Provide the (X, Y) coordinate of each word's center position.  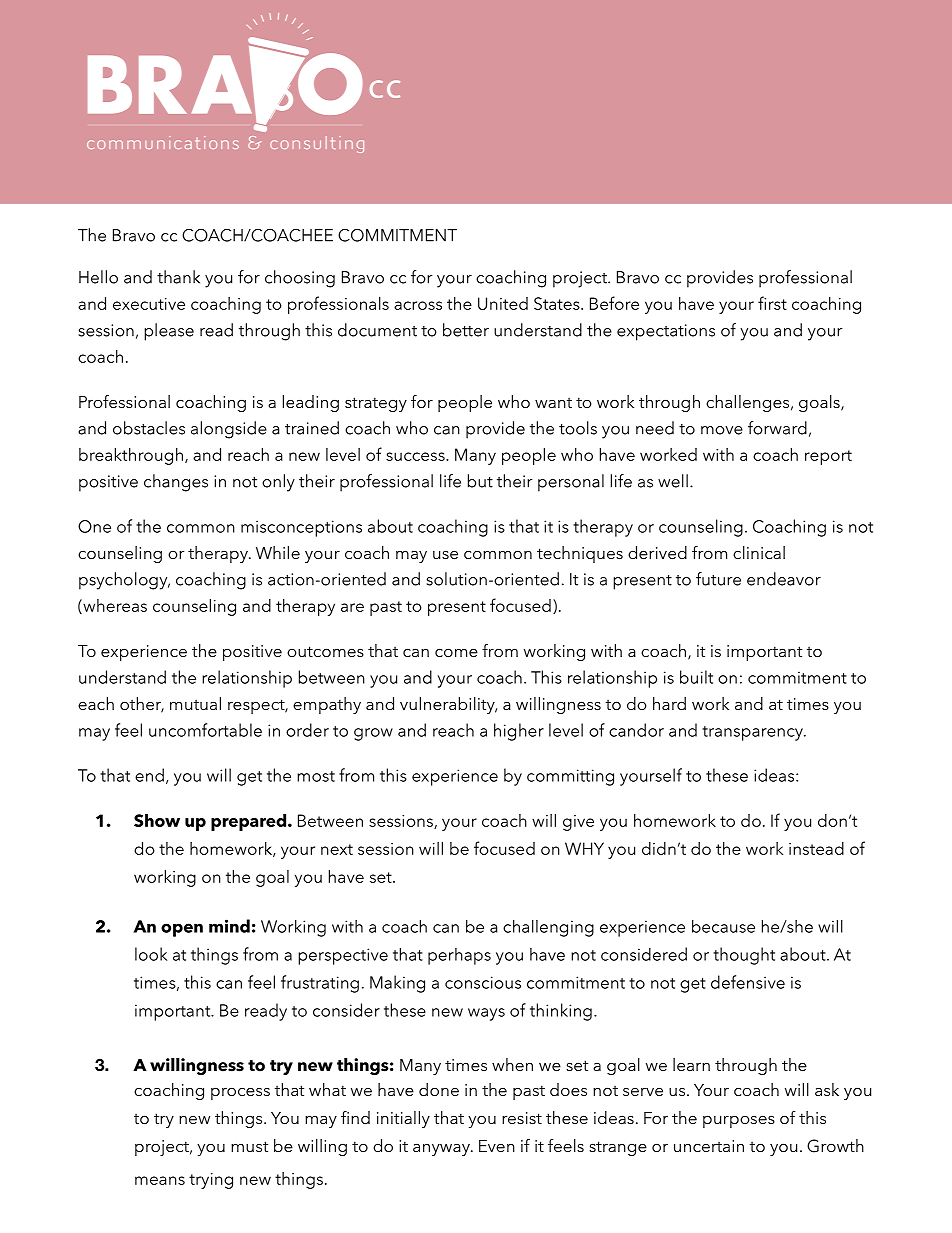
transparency (753, 733)
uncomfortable (205, 730)
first (772, 303)
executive (149, 304)
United (503, 303)
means (160, 1180)
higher (519, 732)
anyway (442, 1150)
